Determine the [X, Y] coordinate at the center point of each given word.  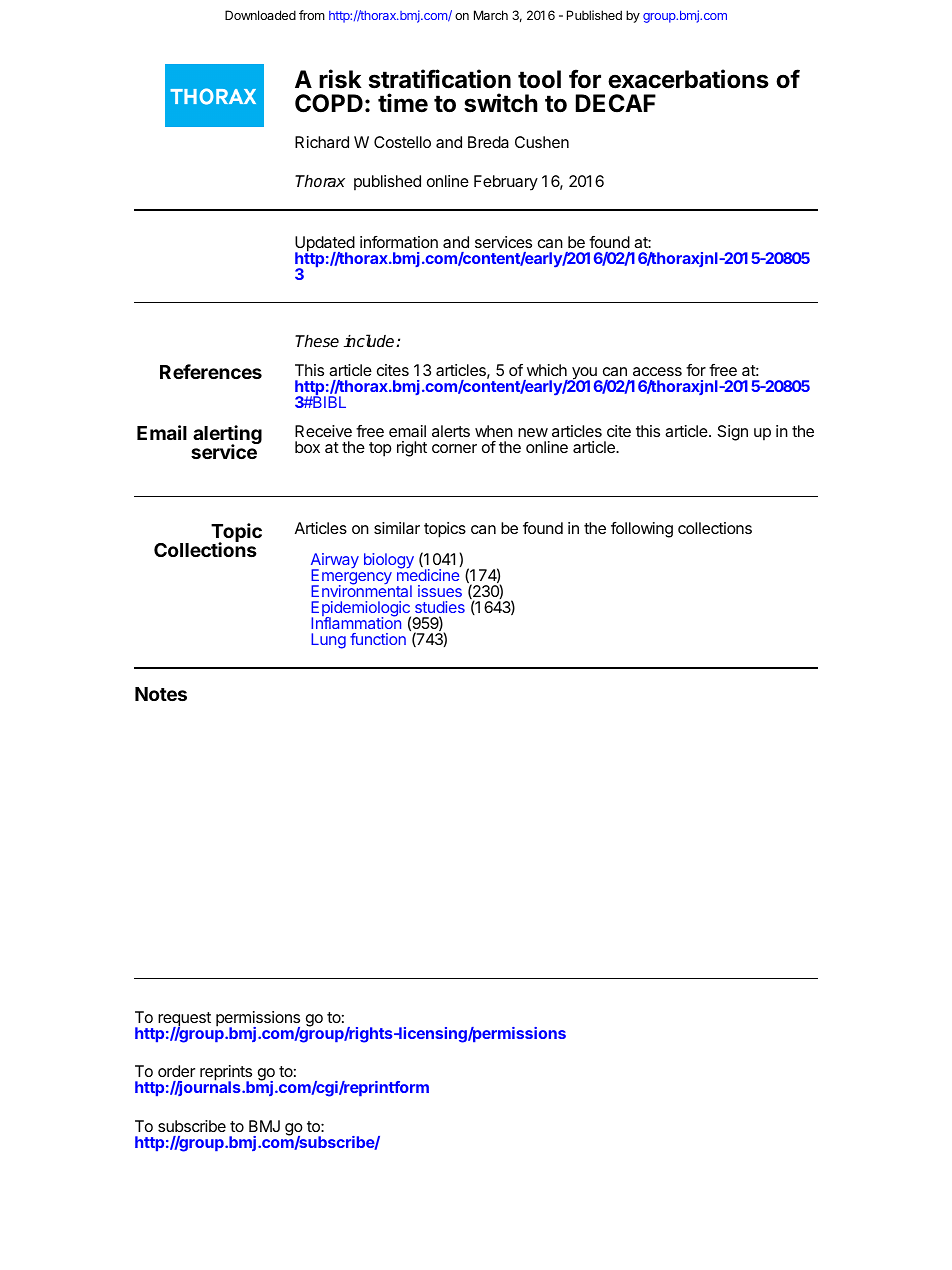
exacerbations [688, 79]
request [184, 1020]
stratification [440, 79]
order [176, 1071]
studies [440, 607]
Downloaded [260, 15]
